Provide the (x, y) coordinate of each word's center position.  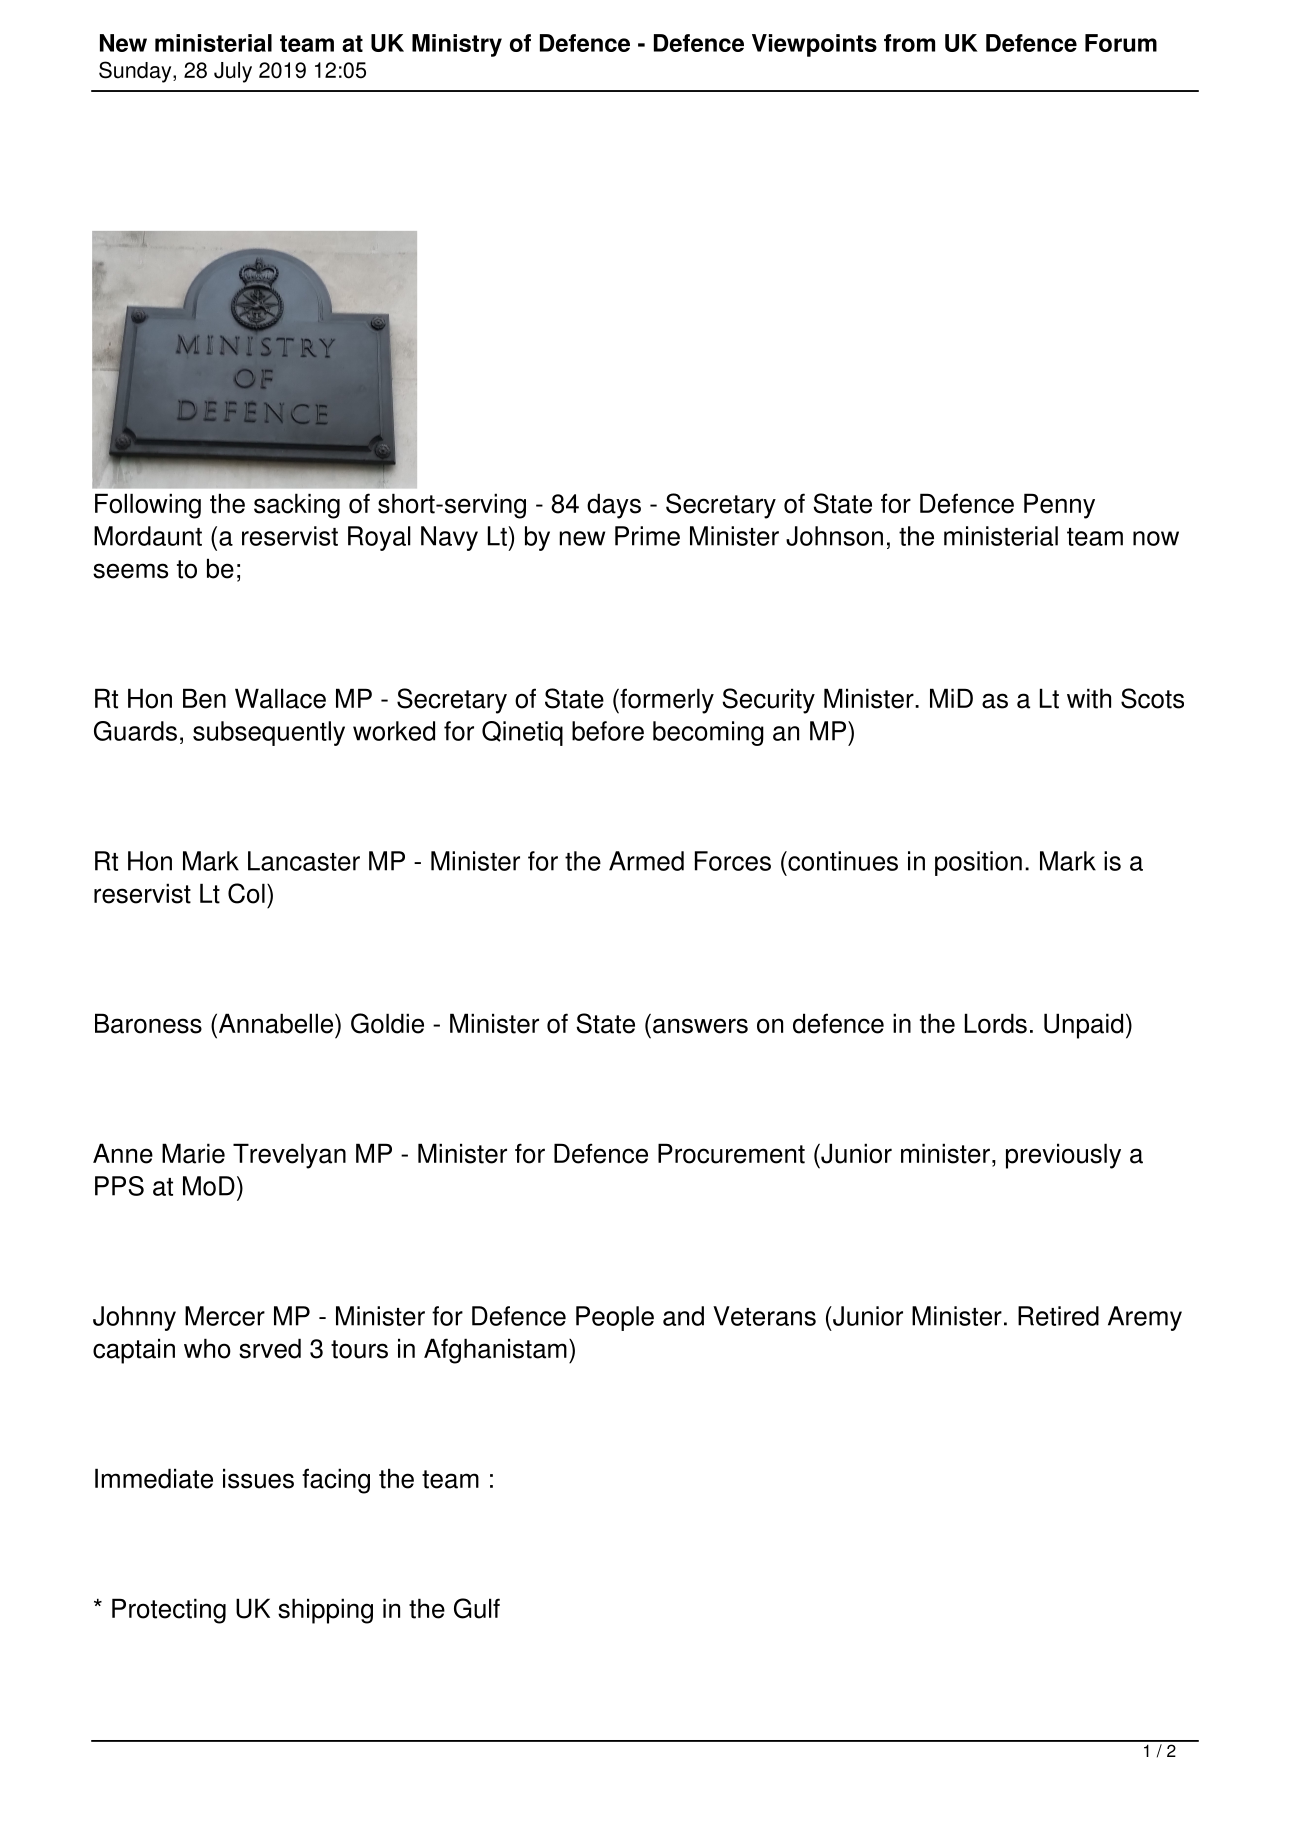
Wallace (280, 698)
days (614, 506)
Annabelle (274, 1023)
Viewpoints (814, 45)
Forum (1121, 43)
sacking (297, 506)
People (615, 1318)
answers (700, 1026)
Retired (1058, 1316)
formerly (666, 701)
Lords (996, 1023)
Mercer (225, 1316)
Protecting (169, 1611)
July (233, 72)
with (1089, 698)
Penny (1059, 506)
